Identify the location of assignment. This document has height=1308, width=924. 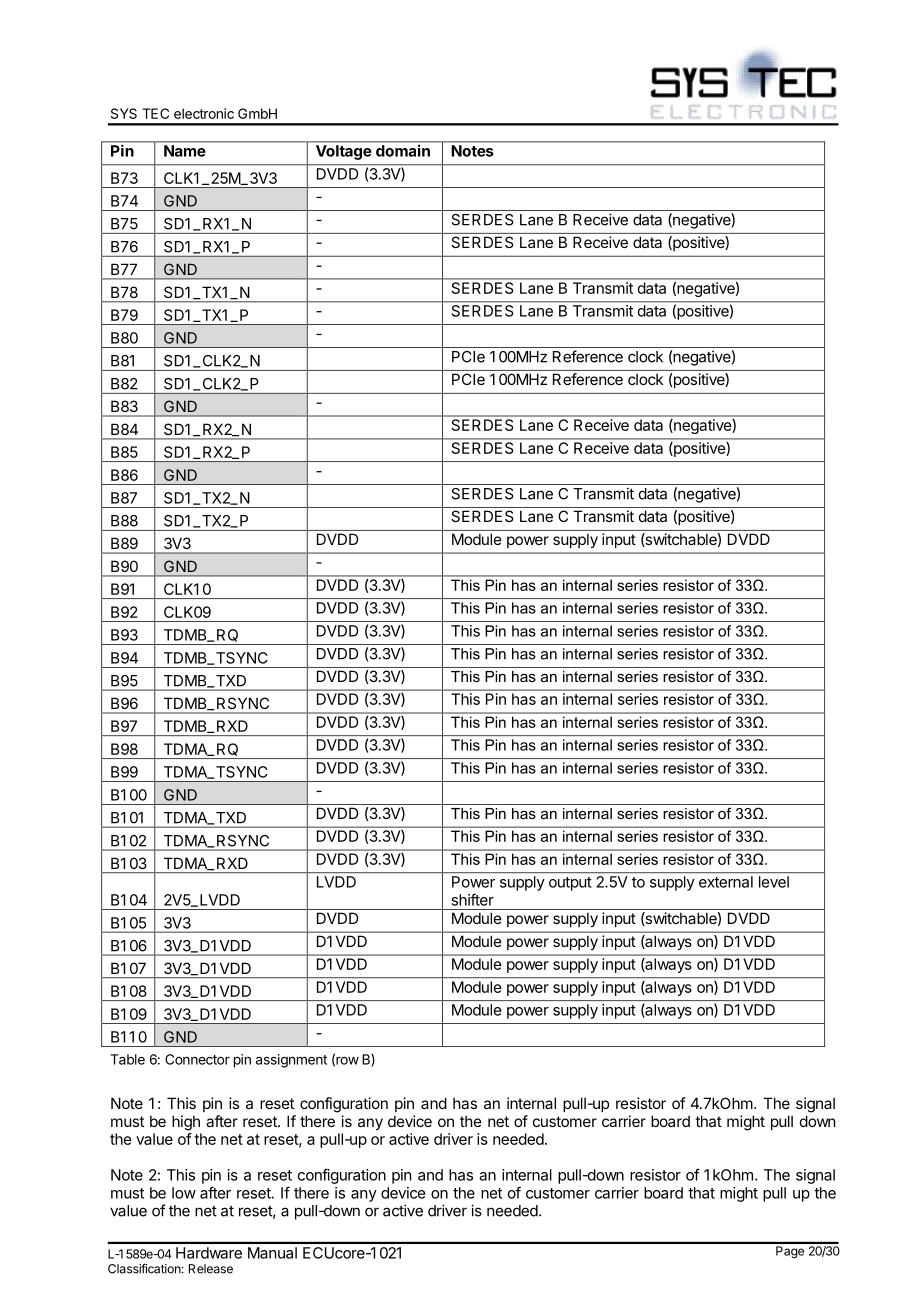
(291, 1061).
